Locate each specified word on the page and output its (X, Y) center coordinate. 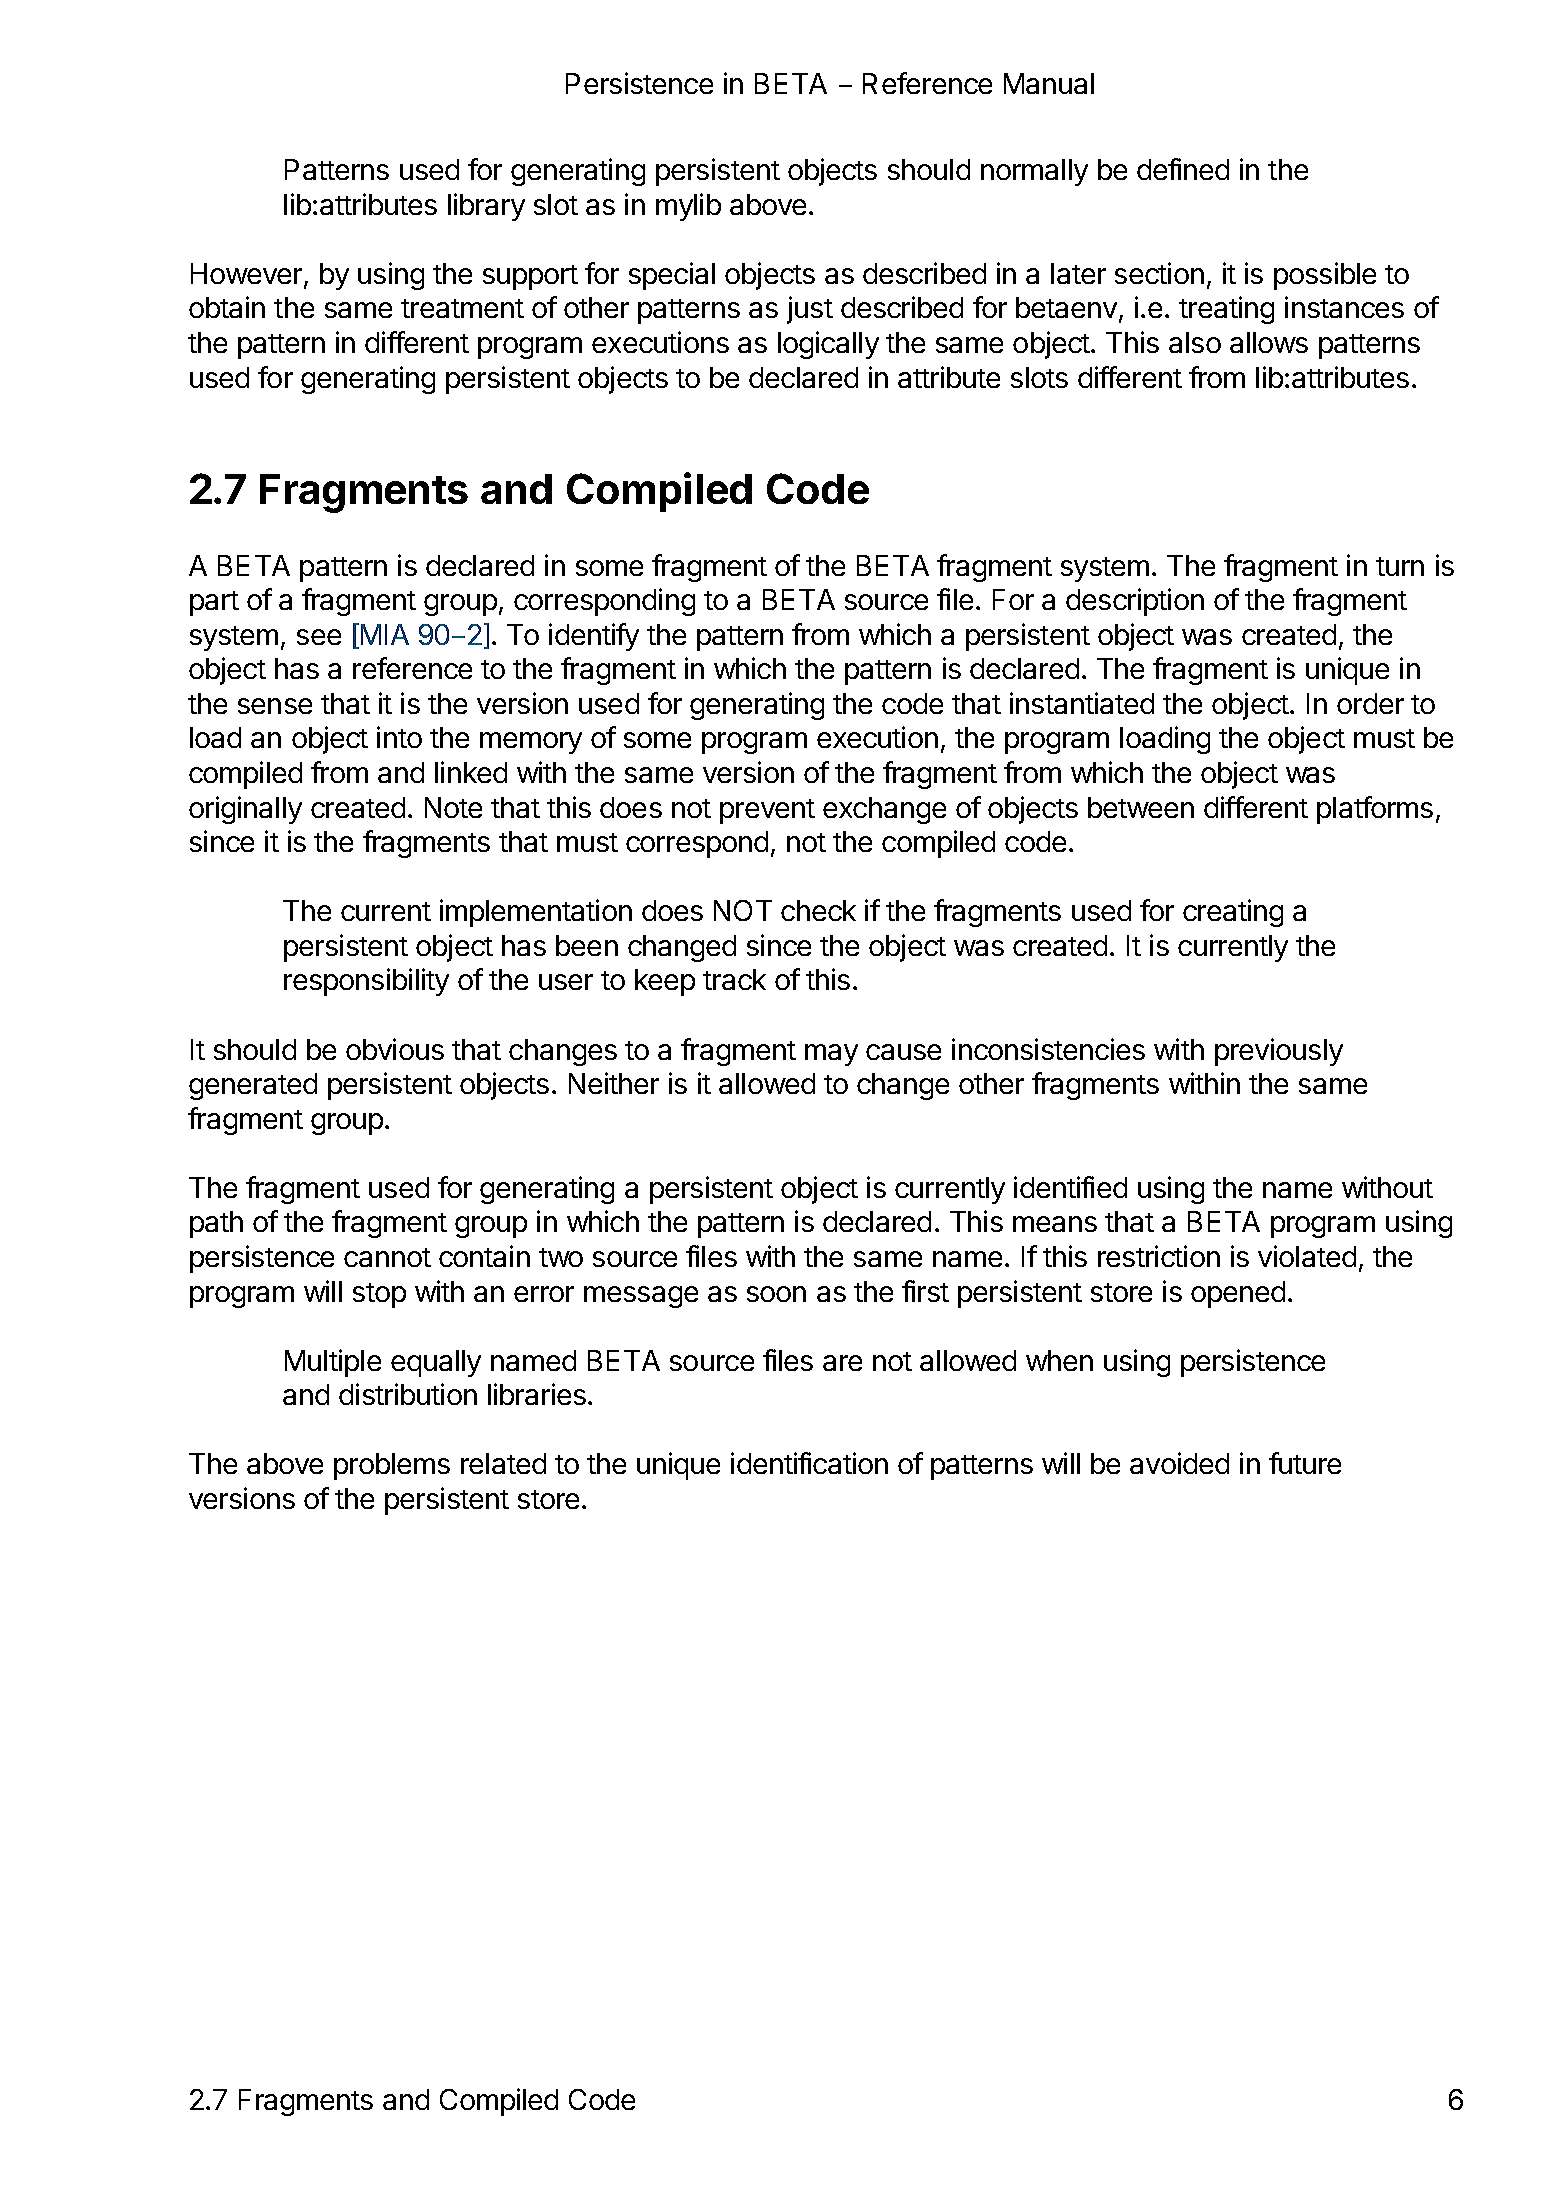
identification (809, 1463)
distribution (408, 1394)
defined (1183, 169)
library (486, 207)
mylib (688, 207)
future (1305, 1463)
